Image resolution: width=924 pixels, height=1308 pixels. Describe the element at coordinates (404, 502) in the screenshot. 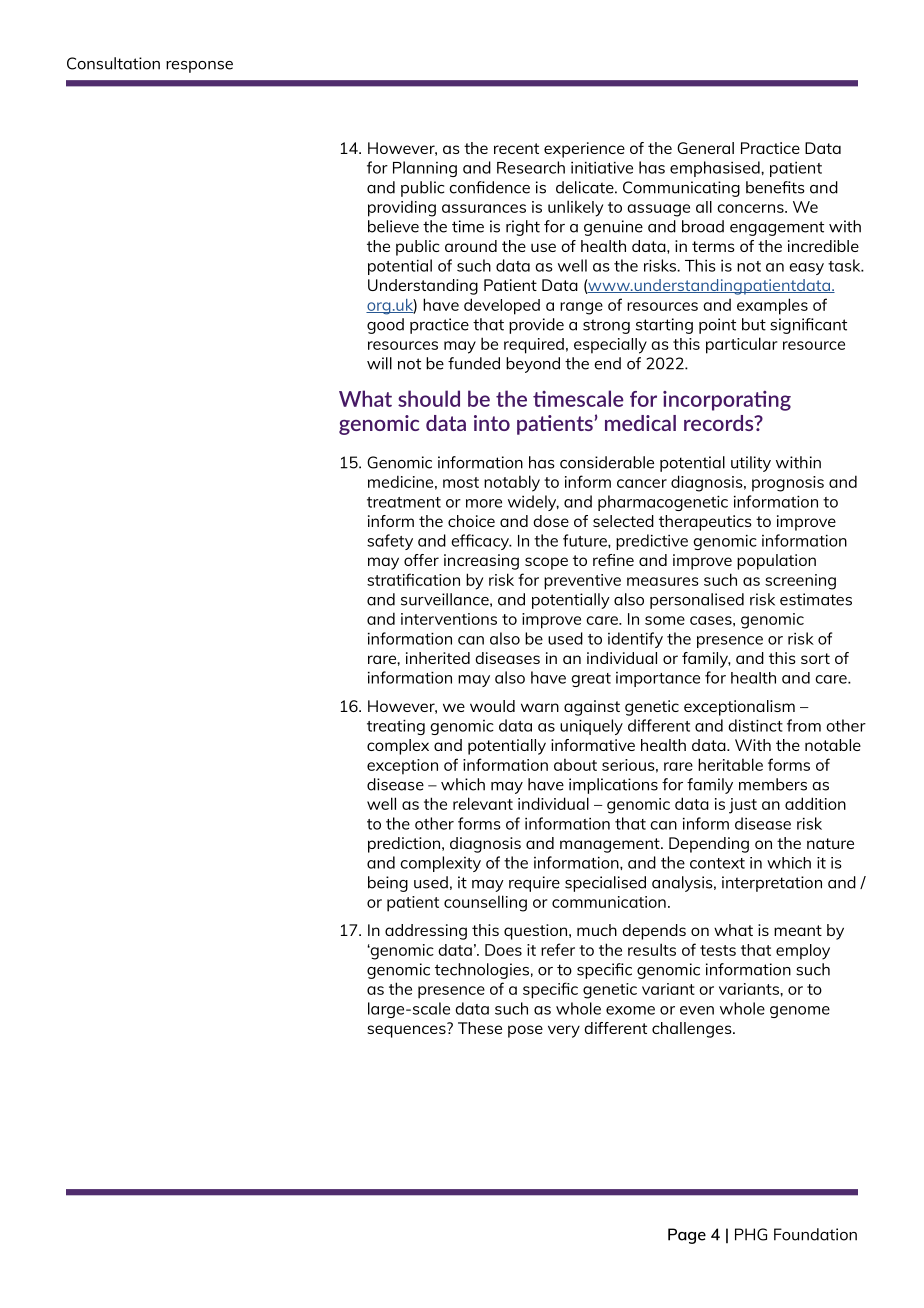

I see `treatment` at that location.
